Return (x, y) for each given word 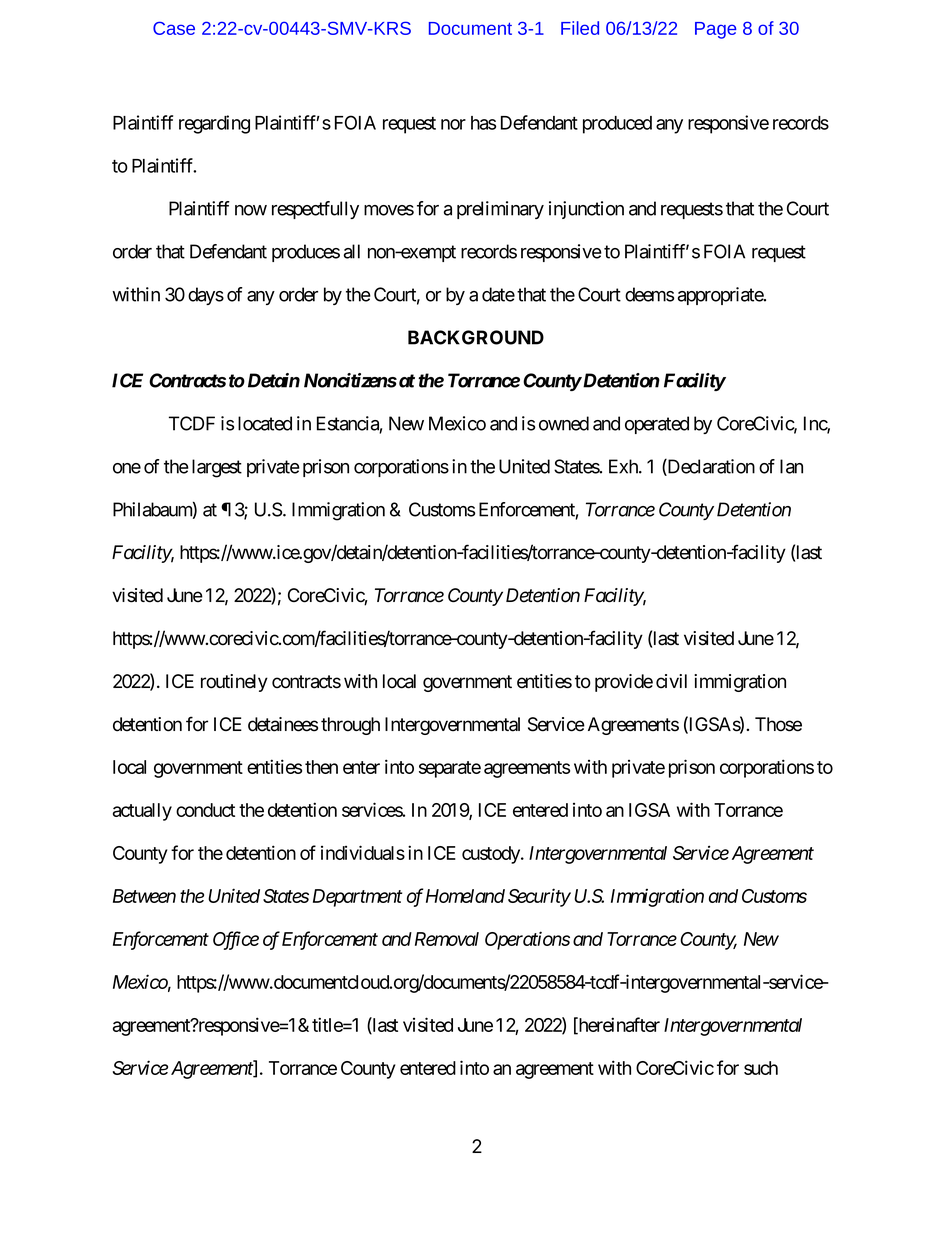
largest (217, 468)
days (206, 296)
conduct (205, 810)
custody (492, 855)
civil (671, 681)
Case (174, 28)
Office (236, 940)
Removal (447, 939)
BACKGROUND (476, 337)
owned (564, 423)
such (761, 1068)
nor (453, 124)
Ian (791, 466)
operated (657, 425)
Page (716, 30)
